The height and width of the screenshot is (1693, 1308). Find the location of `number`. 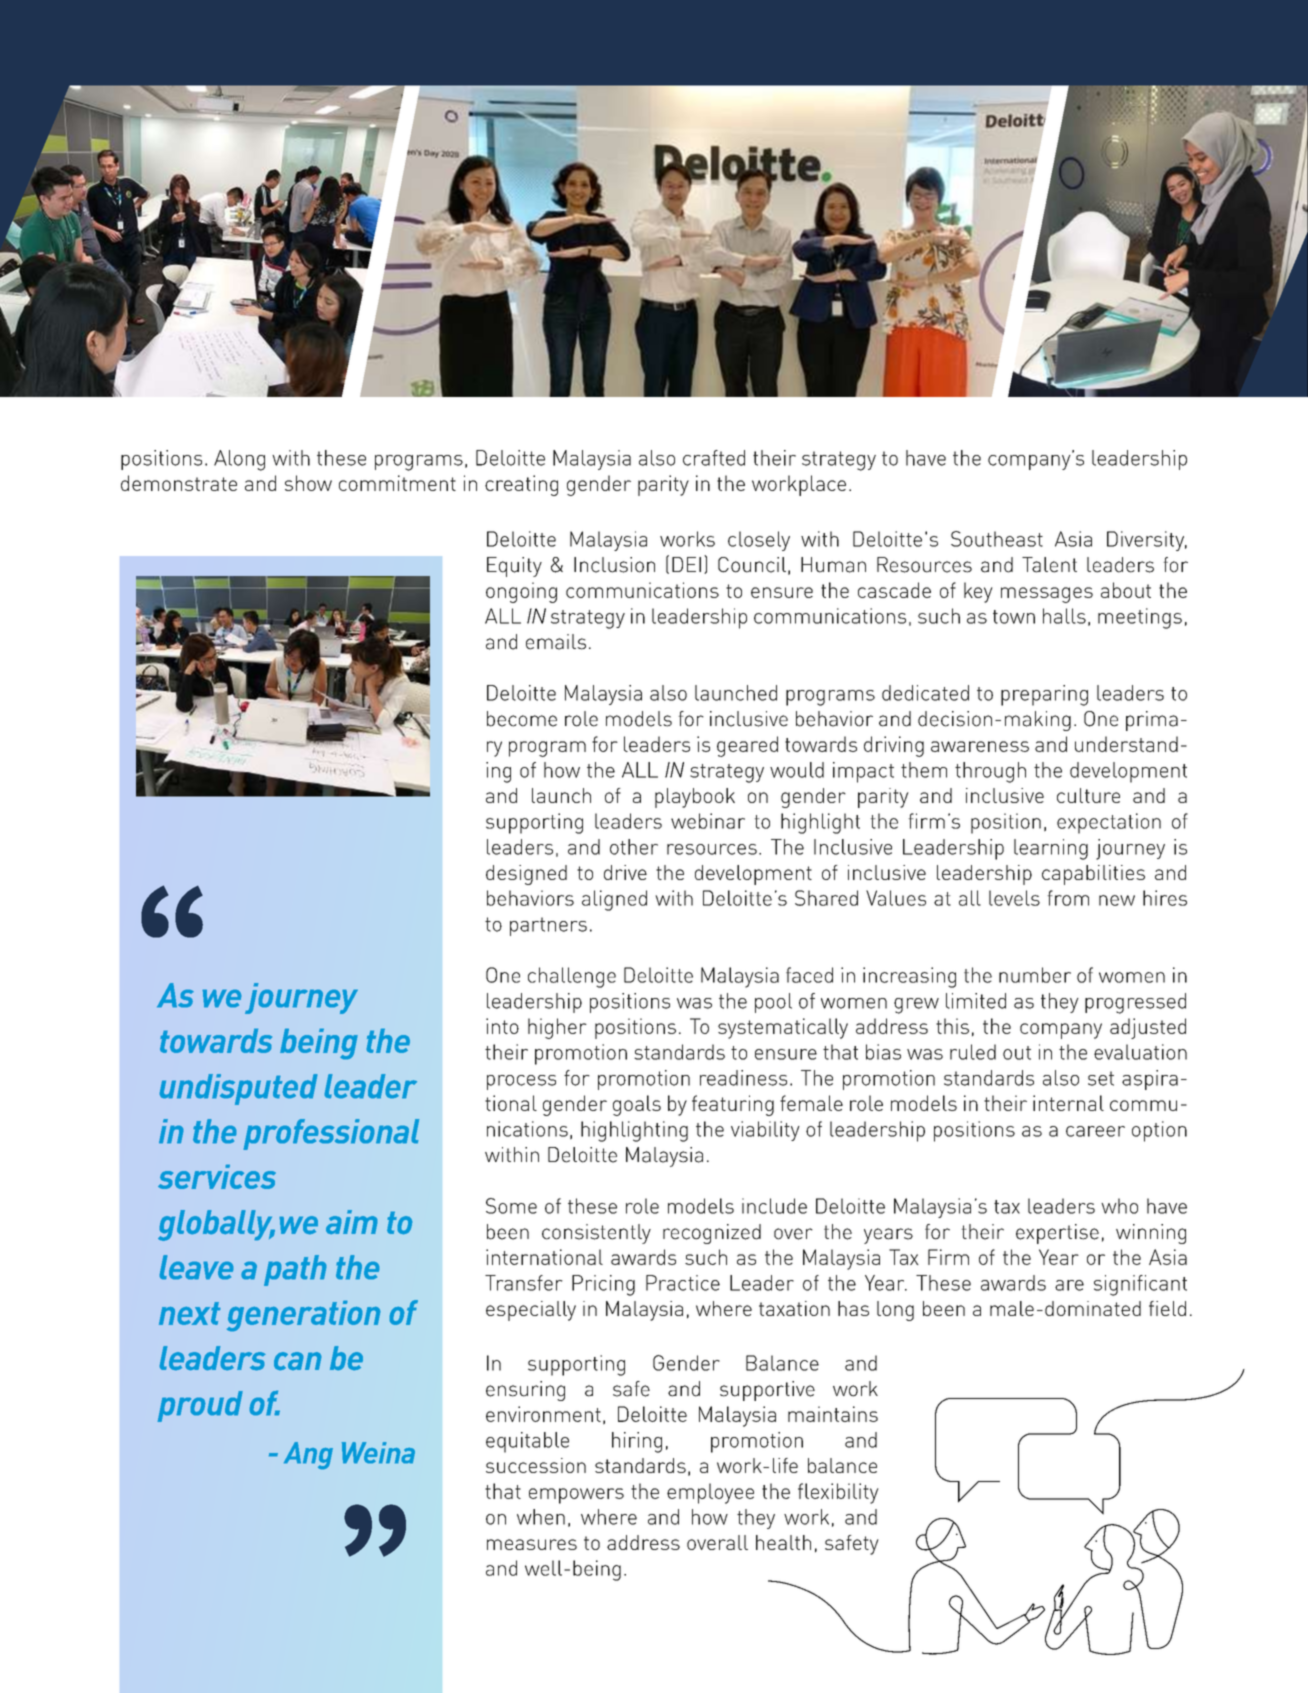

number is located at coordinates (1035, 975).
